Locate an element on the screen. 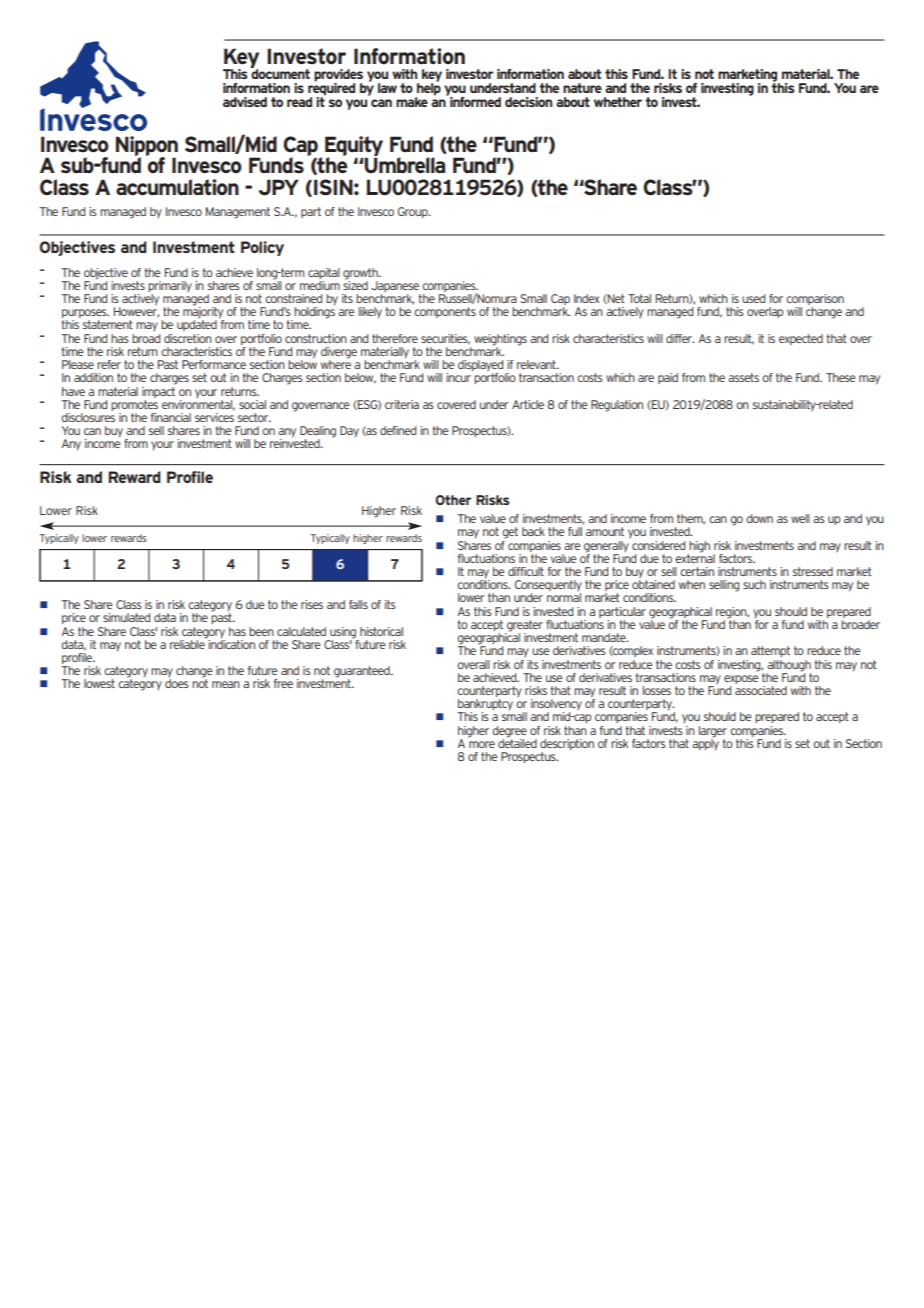 This screenshot has width=924, height=1308. bankruptcy is located at coordinates (485, 706).
